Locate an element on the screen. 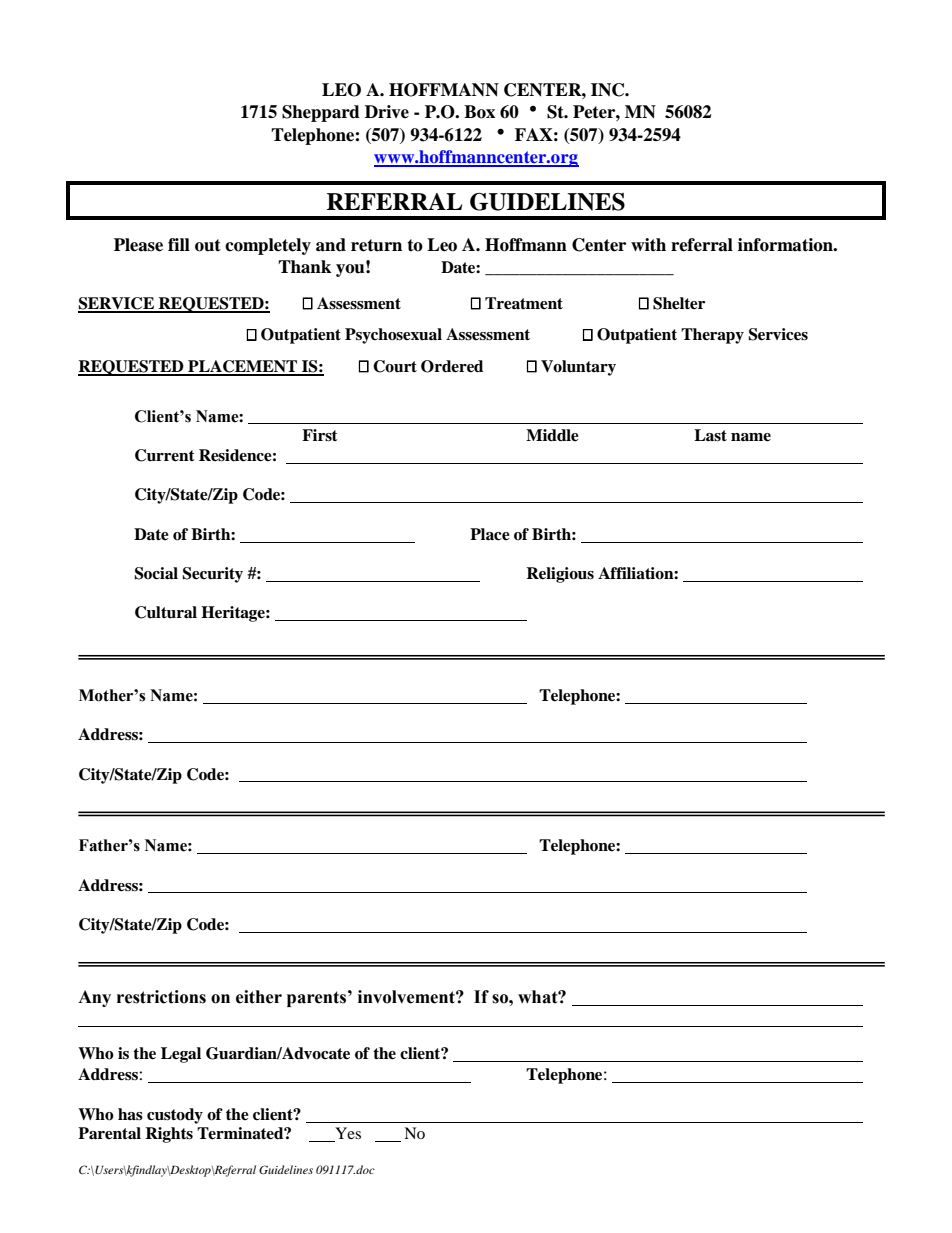  First is located at coordinates (320, 435).
